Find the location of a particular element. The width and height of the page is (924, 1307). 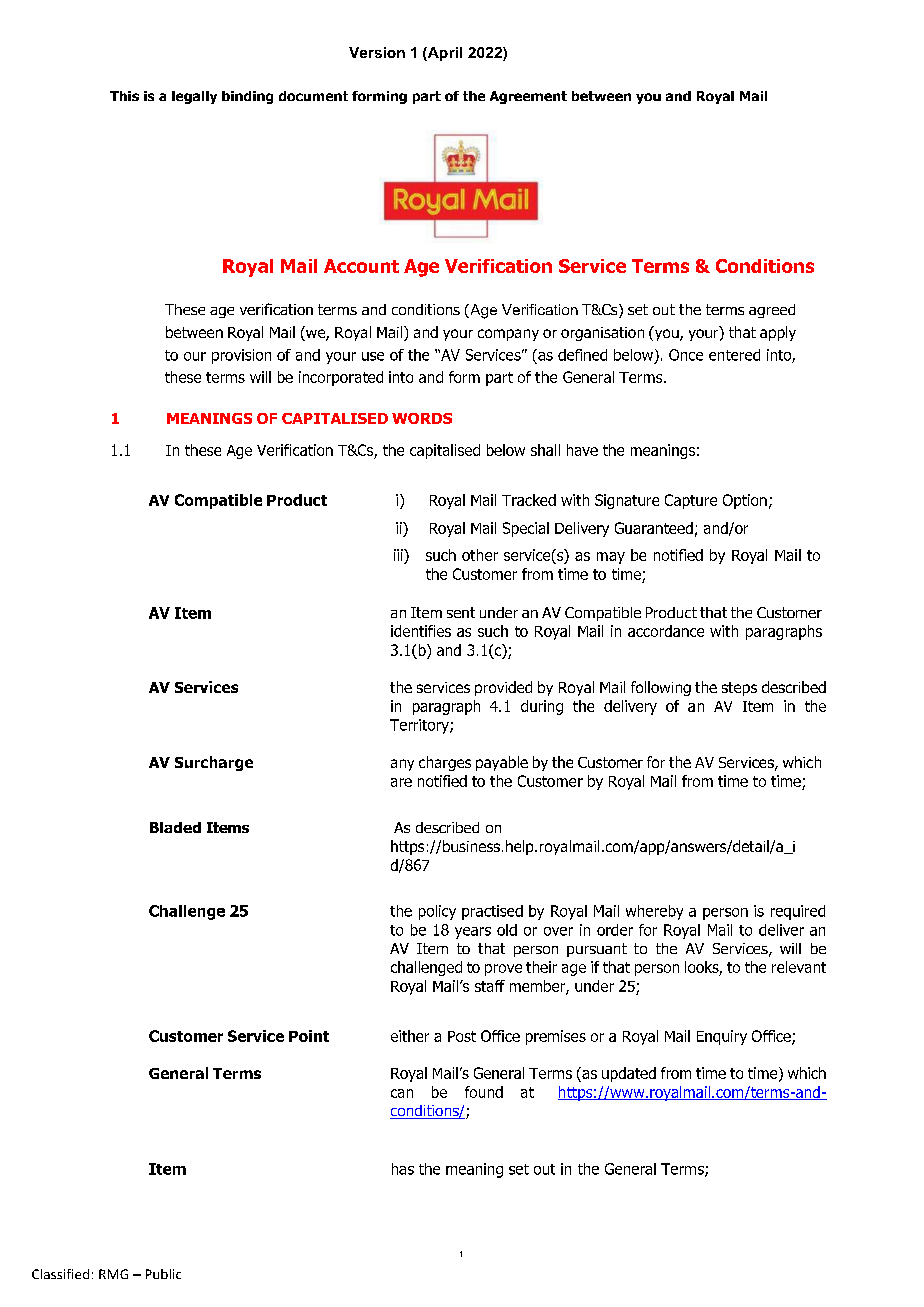

Version is located at coordinates (377, 52).
